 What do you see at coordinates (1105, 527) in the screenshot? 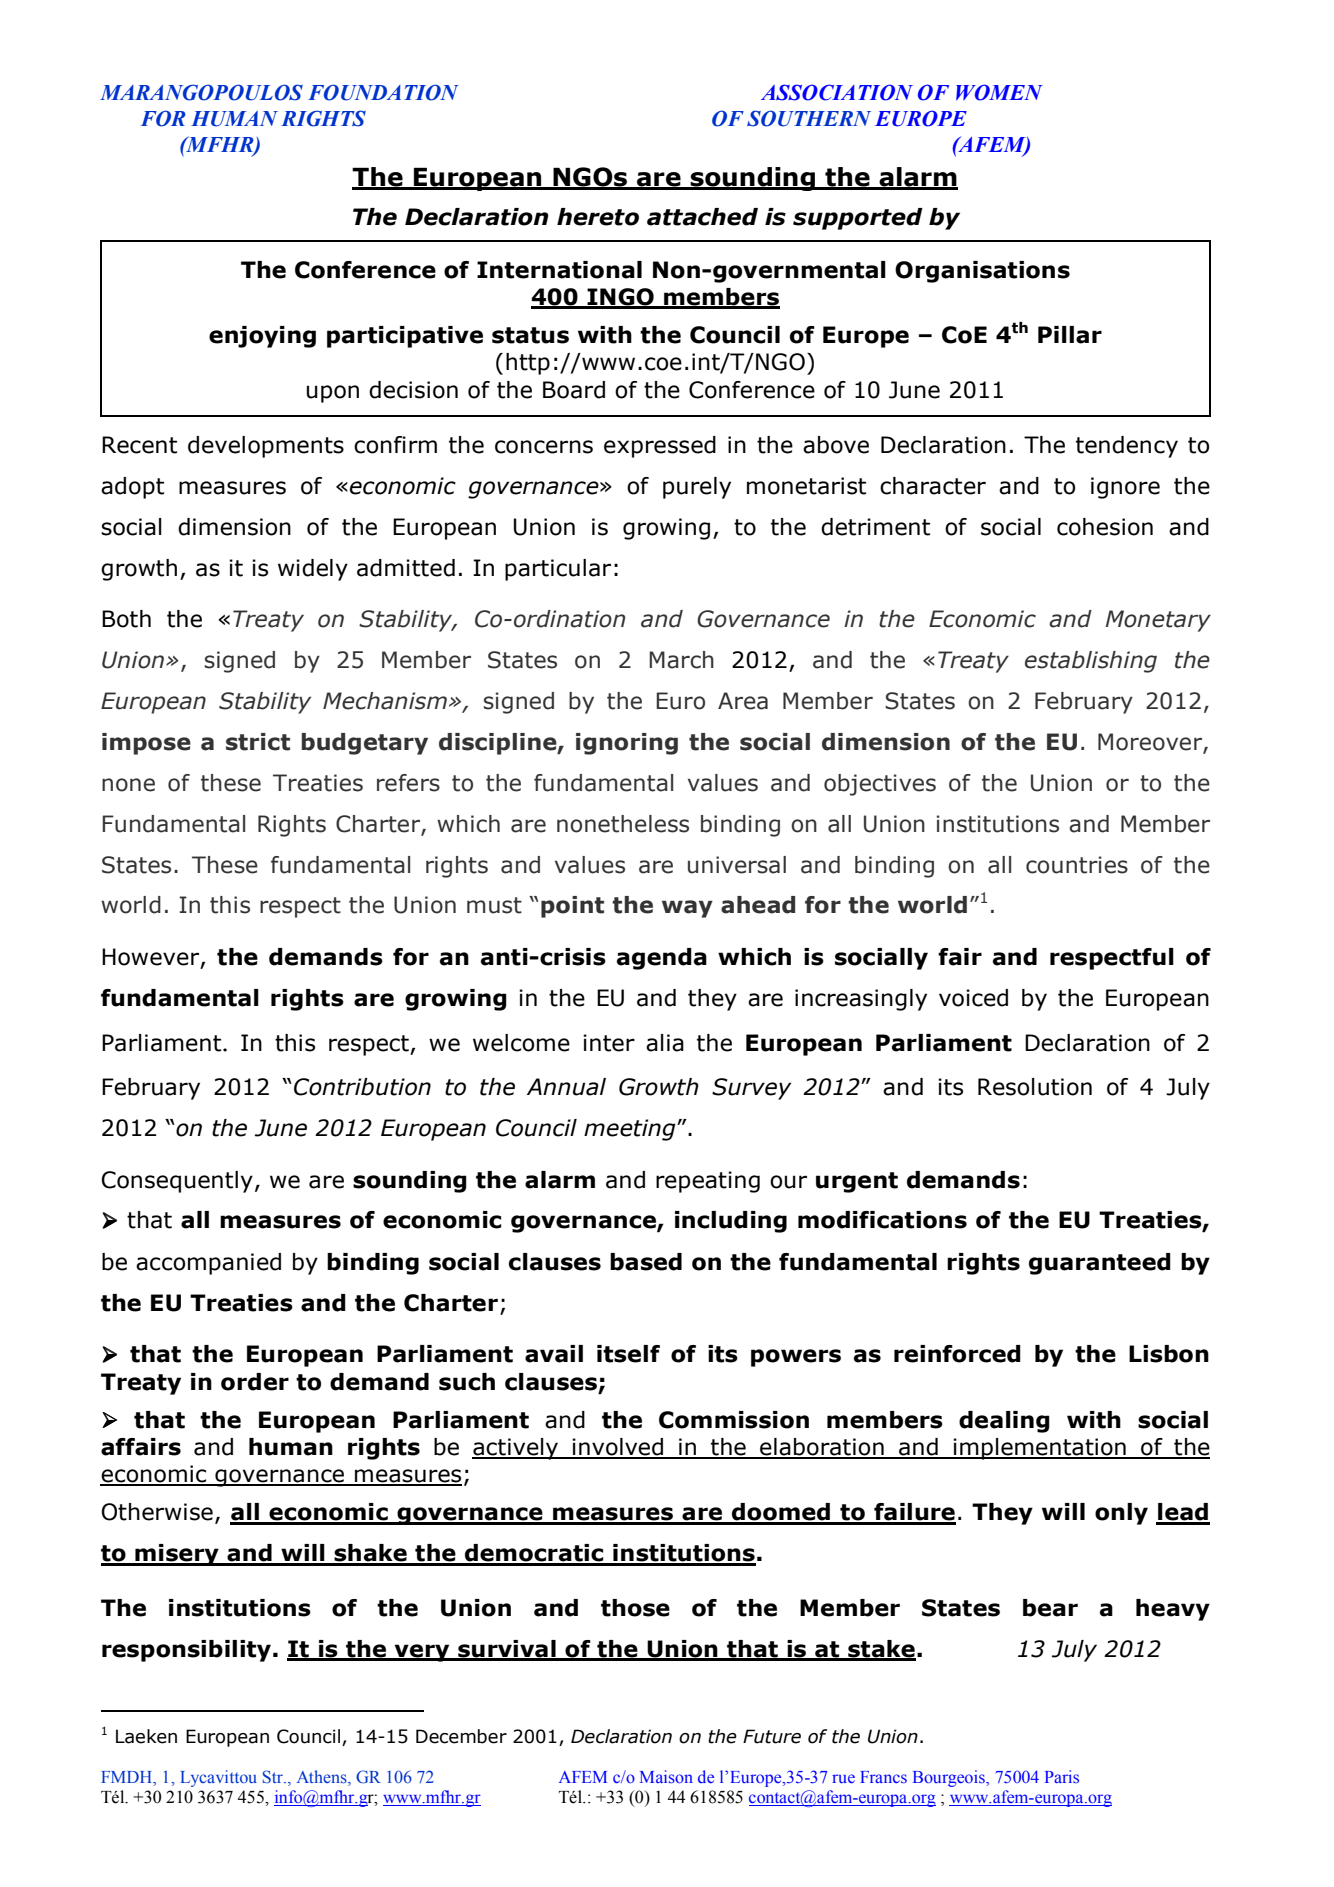
I see `cohesion` at bounding box center [1105, 527].
